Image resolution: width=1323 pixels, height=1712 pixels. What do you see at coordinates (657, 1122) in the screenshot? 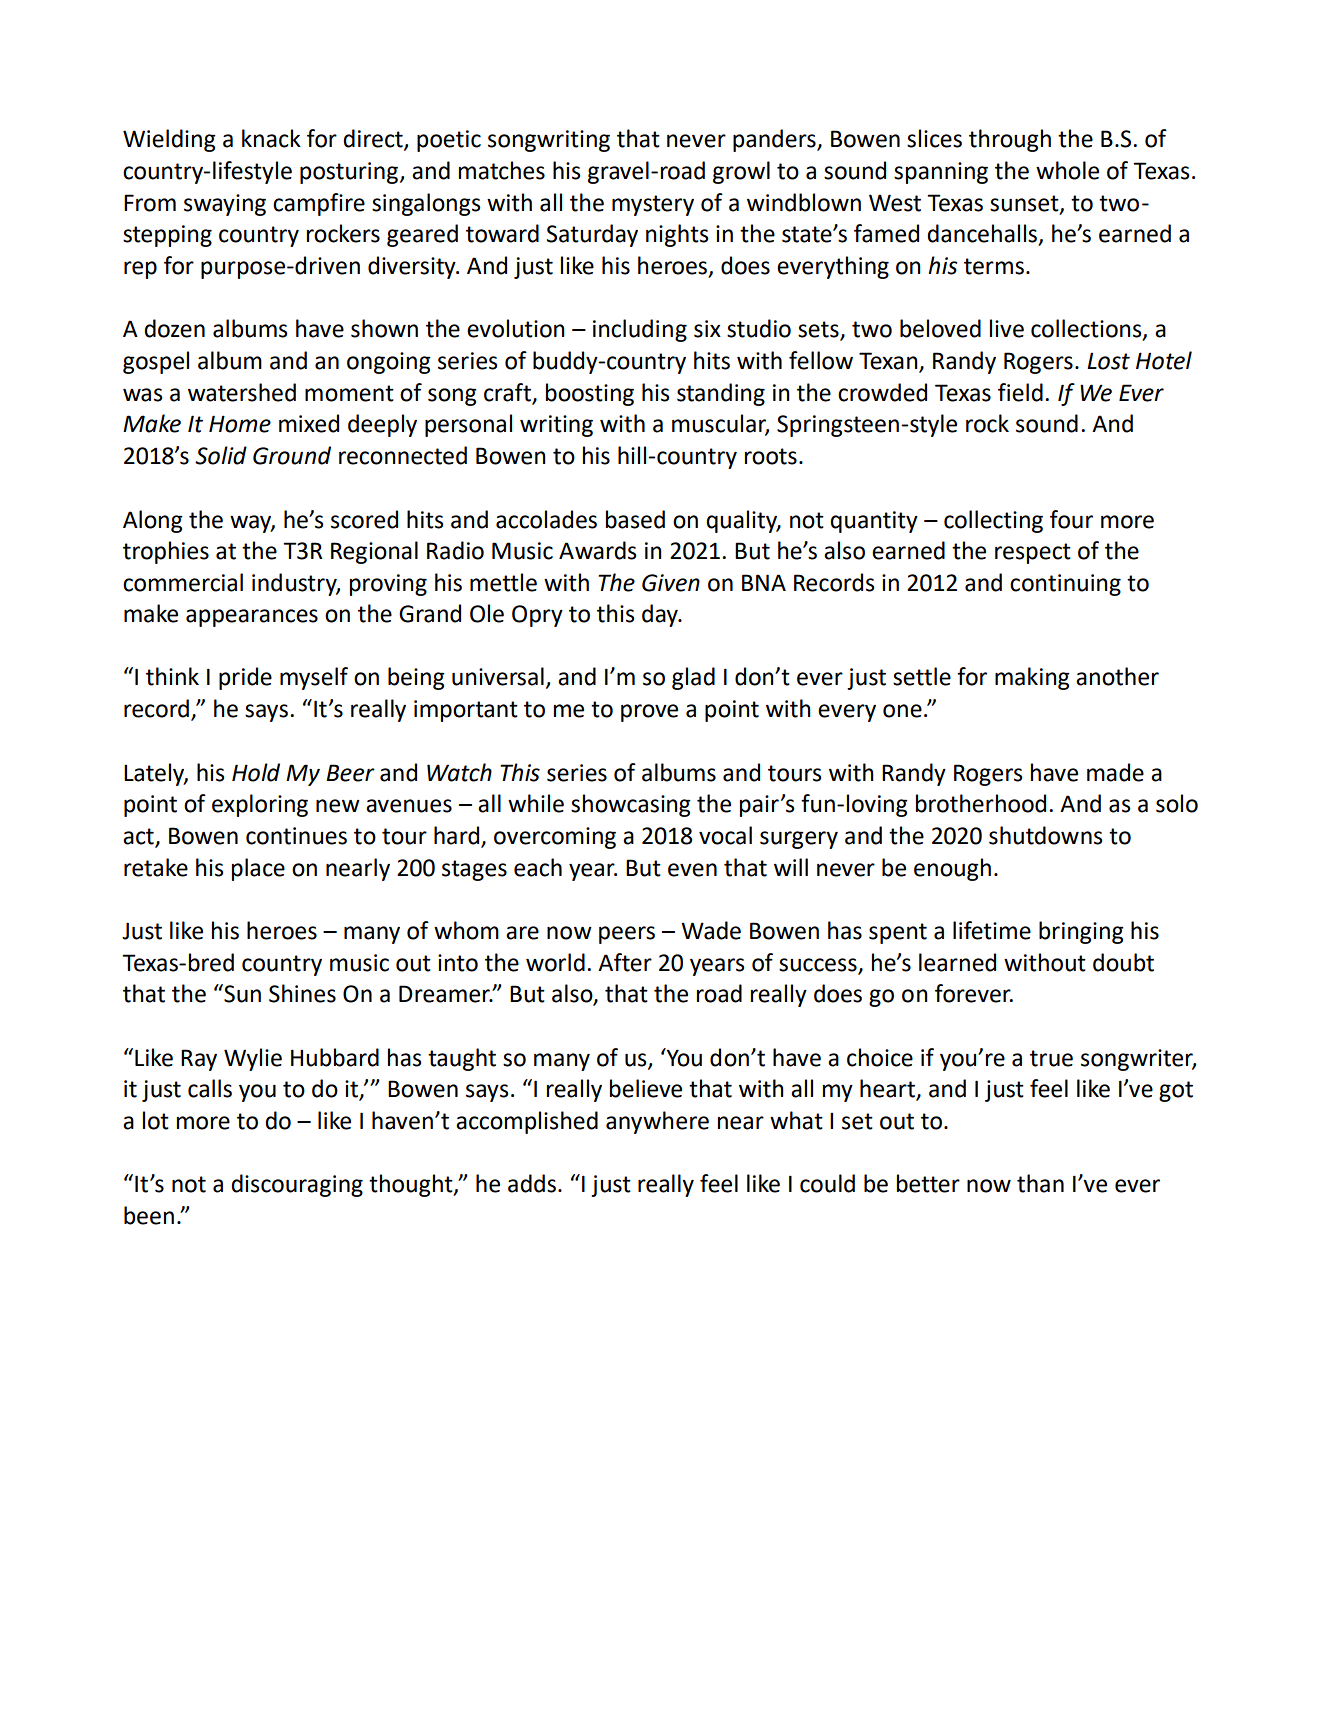
I see `anywhere` at bounding box center [657, 1122].
